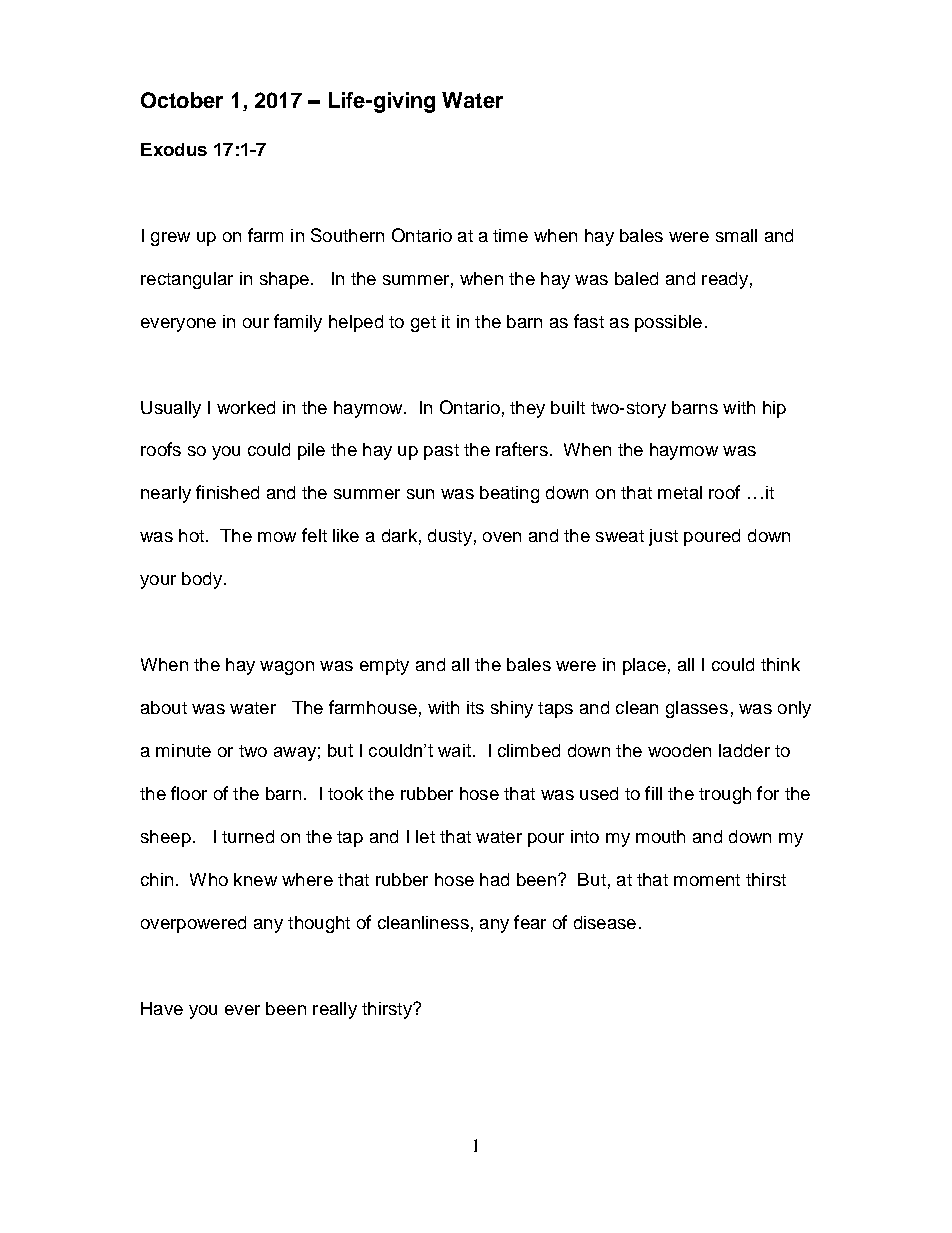 The height and width of the page is (1233, 952). I want to click on dusty, so click(450, 537).
